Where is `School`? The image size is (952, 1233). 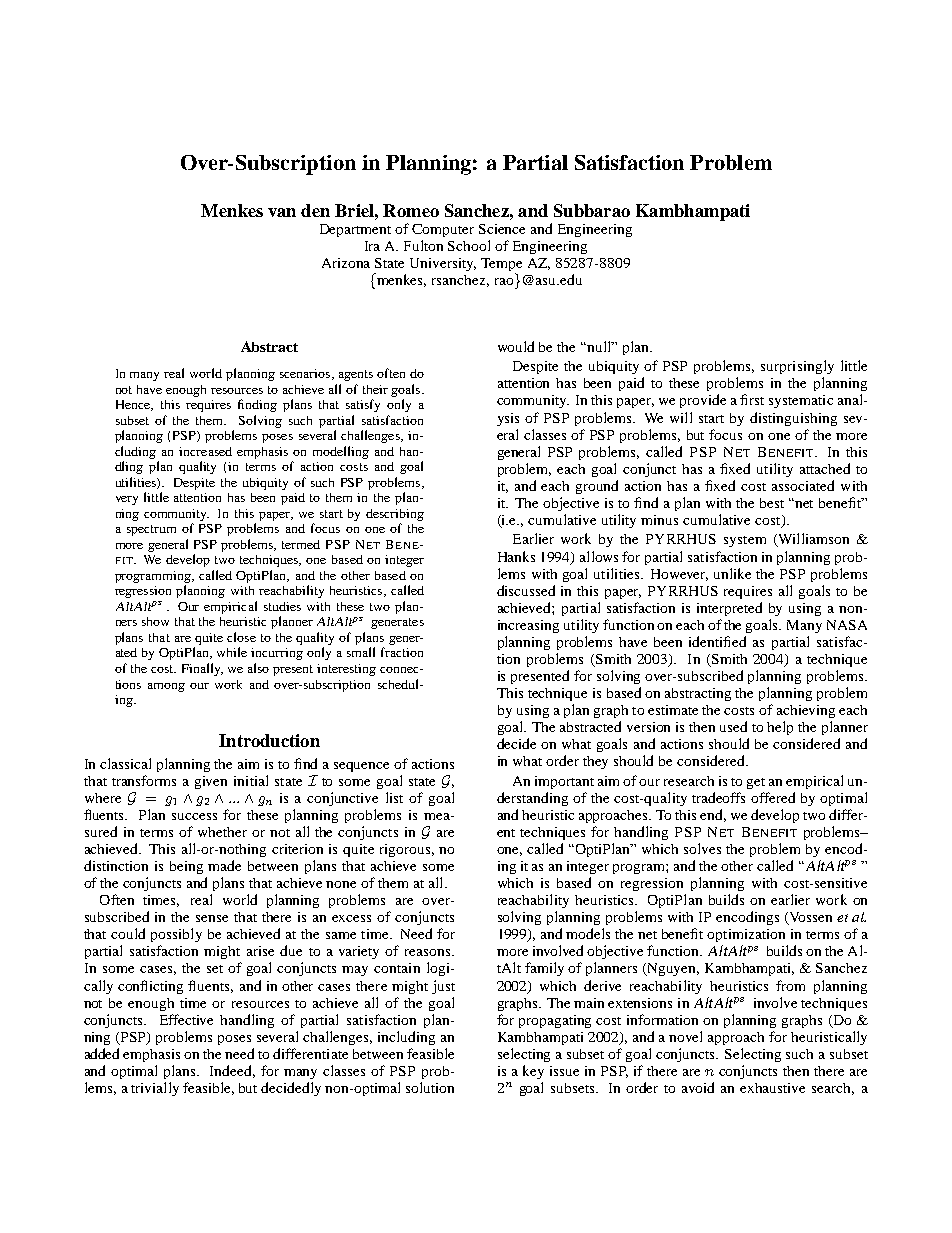
School is located at coordinates (469, 245).
